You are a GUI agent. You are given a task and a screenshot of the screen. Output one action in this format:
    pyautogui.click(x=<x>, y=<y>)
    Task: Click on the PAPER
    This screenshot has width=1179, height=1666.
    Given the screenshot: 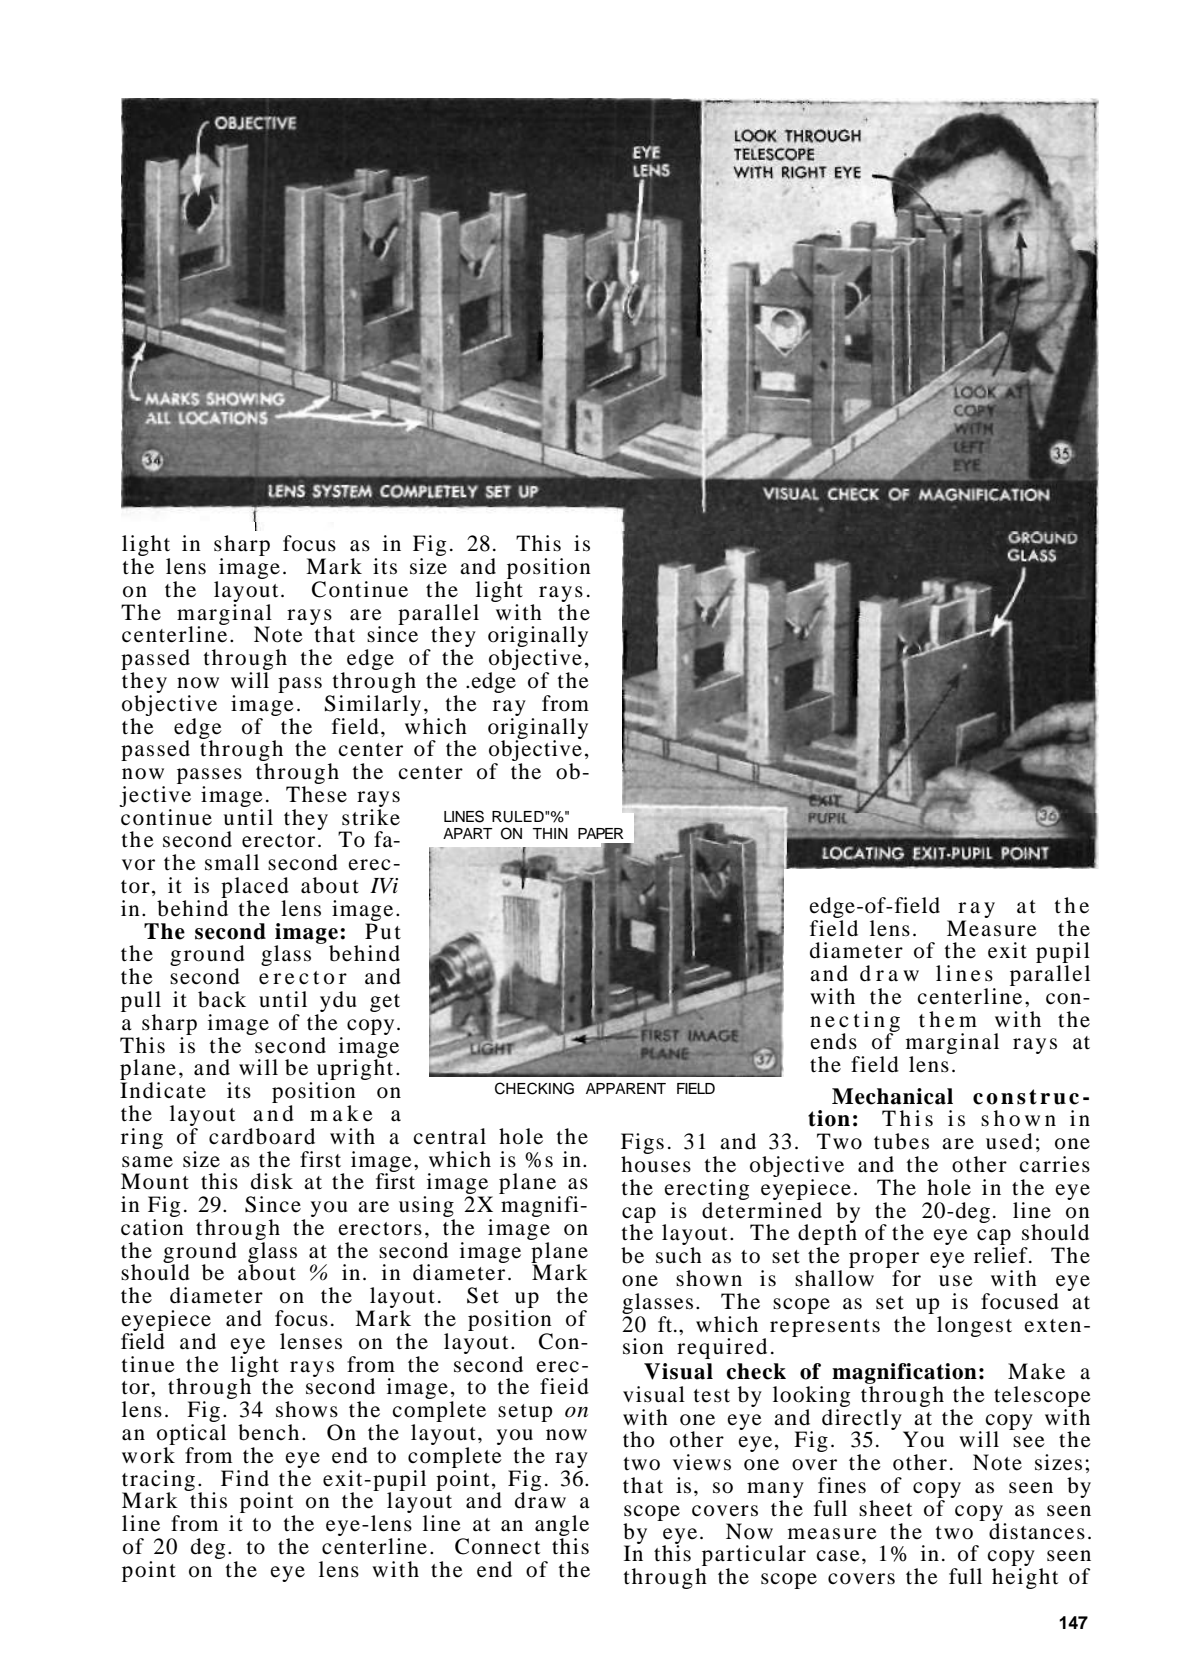 What is the action you would take?
    pyautogui.click(x=601, y=833)
